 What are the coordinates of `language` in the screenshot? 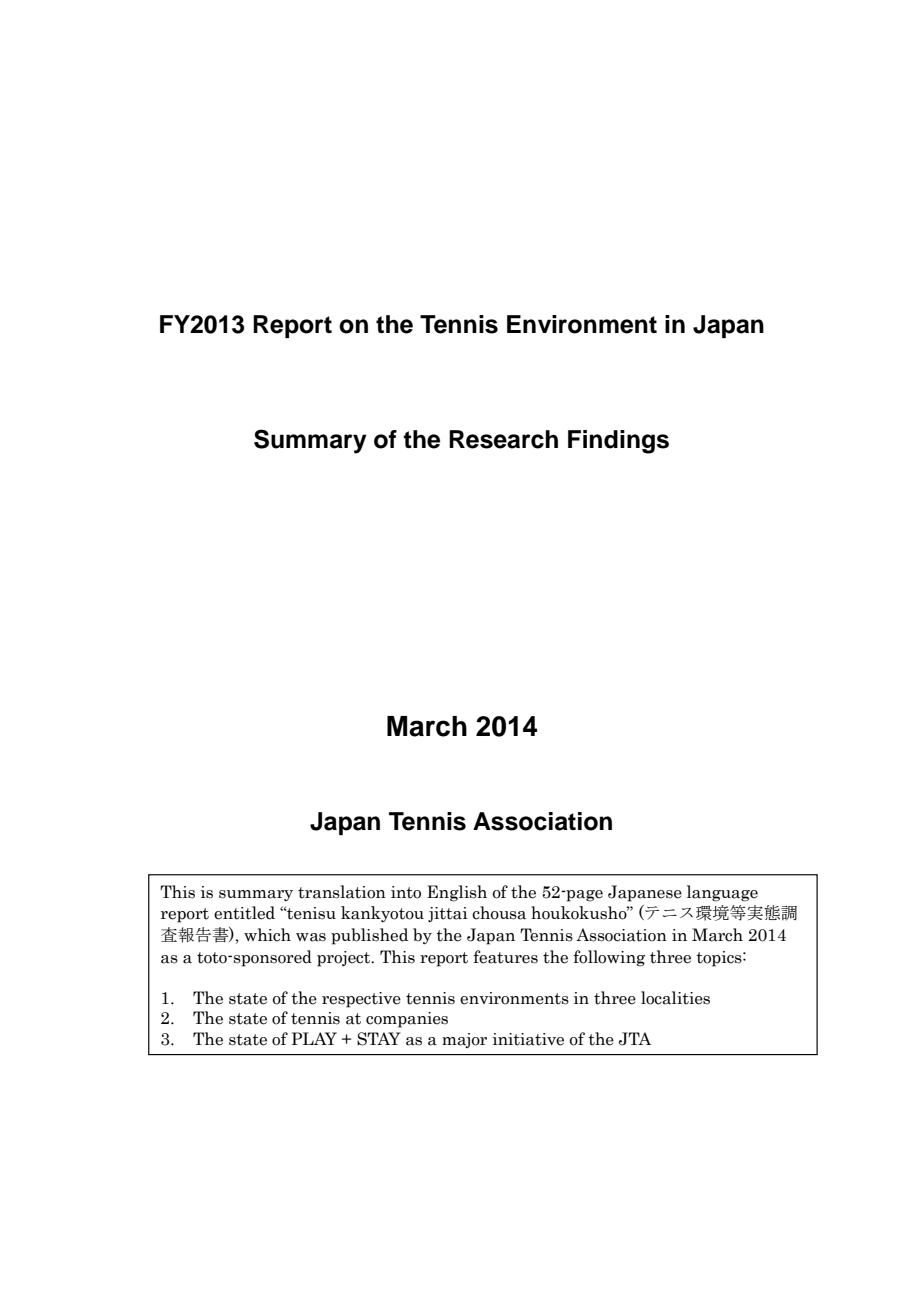 It's located at (722, 893).
